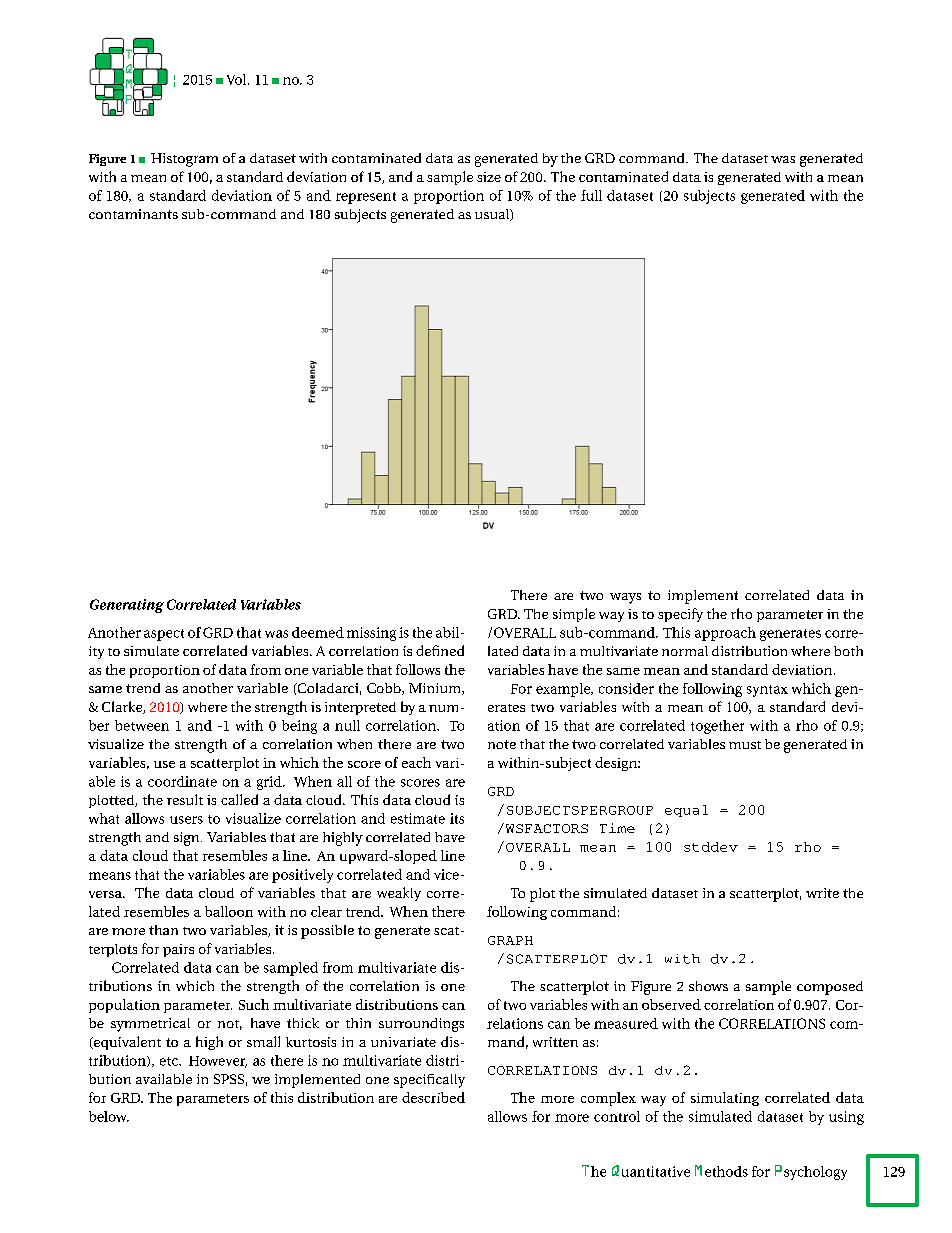 Image resolution: width=952 pixels, height=1233 pixels. I want to click on ways, so click(625, 598).
